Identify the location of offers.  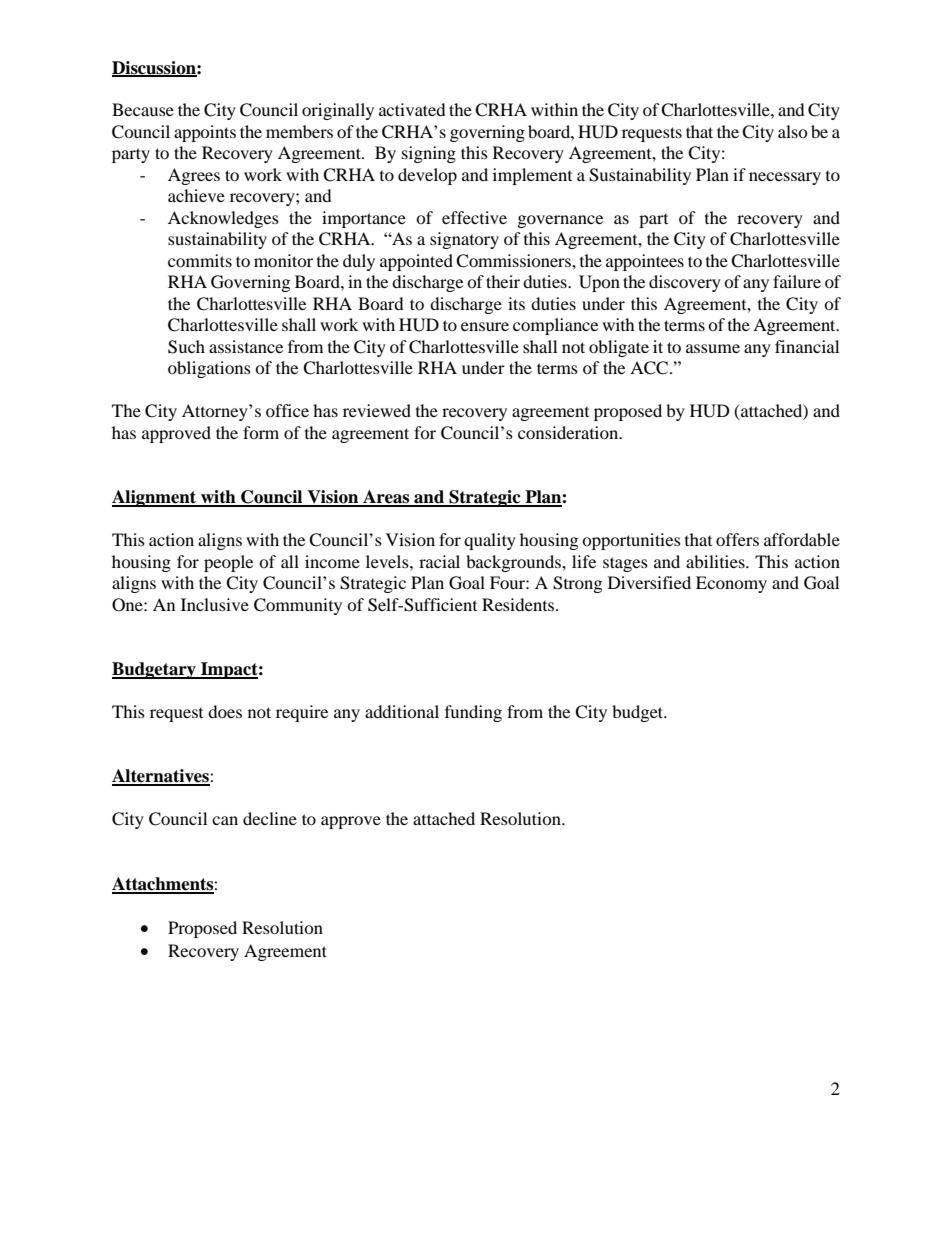
(737, 539).
